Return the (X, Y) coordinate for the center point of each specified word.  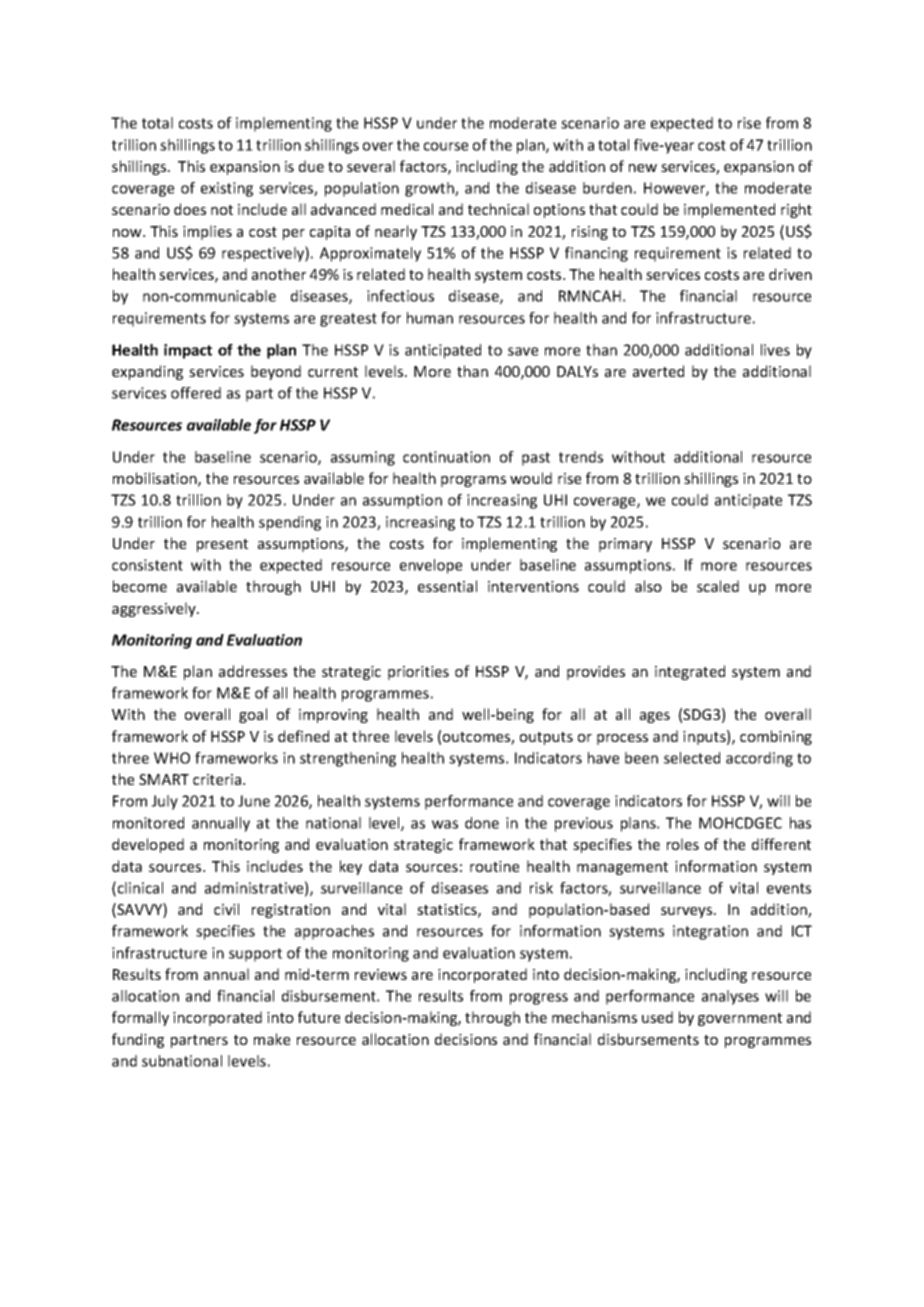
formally (140, 1018)
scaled (718, 586)
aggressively (155, 609)
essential (447, 586)
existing (227, 189)
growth (430, 189)
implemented (729, 210)
